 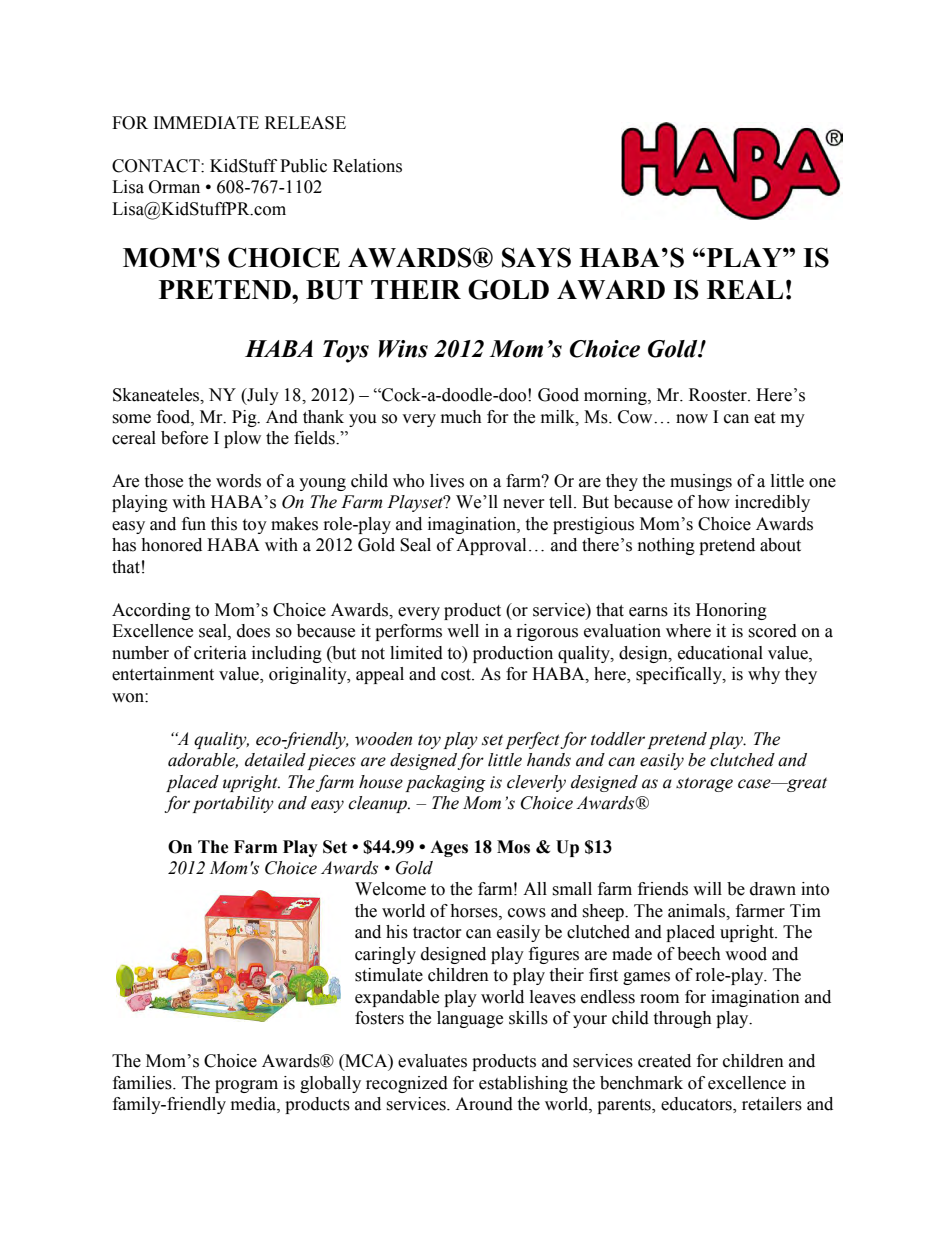 I want to click on does, so click(x=253, y=631).
